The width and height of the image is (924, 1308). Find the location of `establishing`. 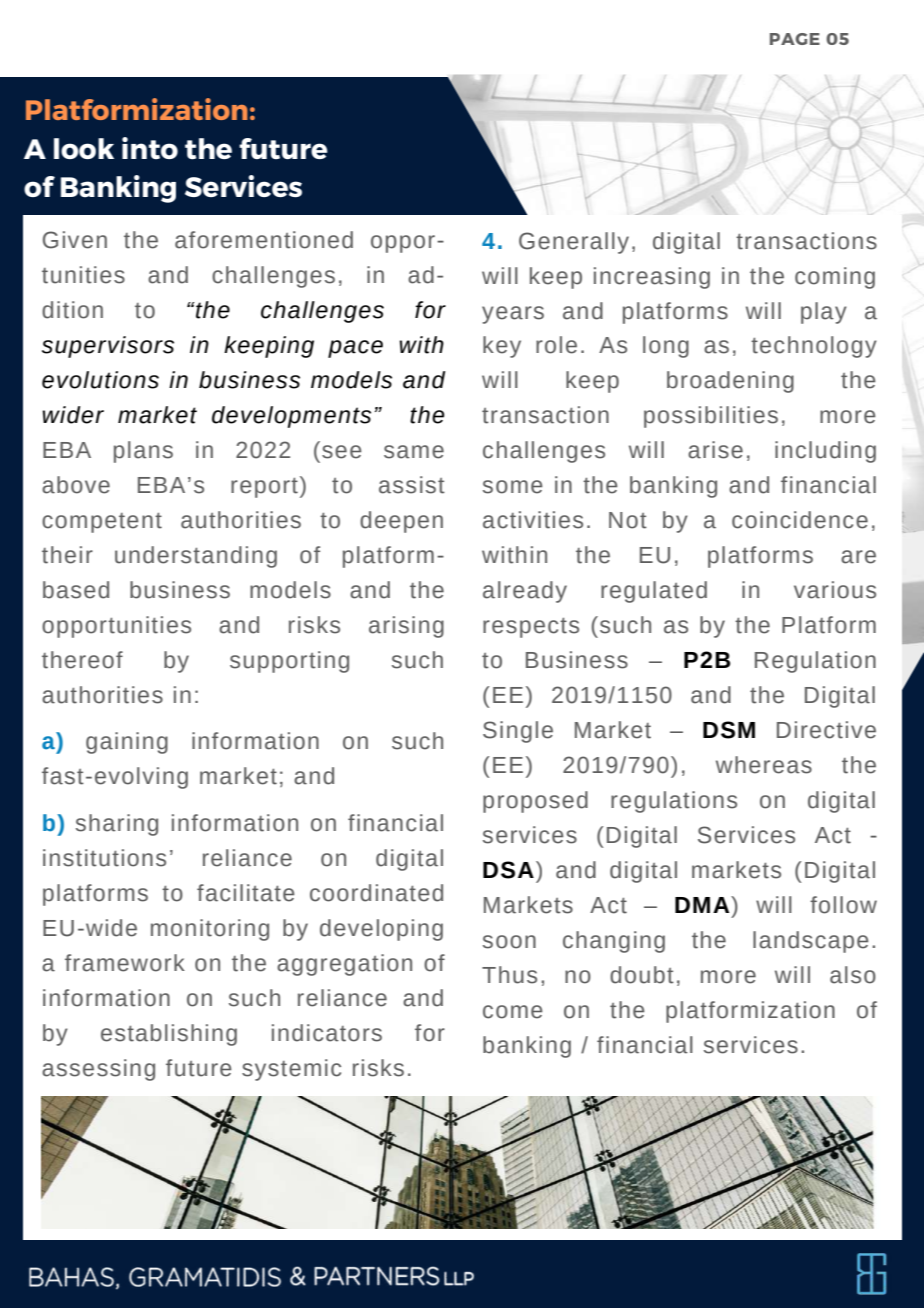

establishing is located at coordinates (169, 1035).
